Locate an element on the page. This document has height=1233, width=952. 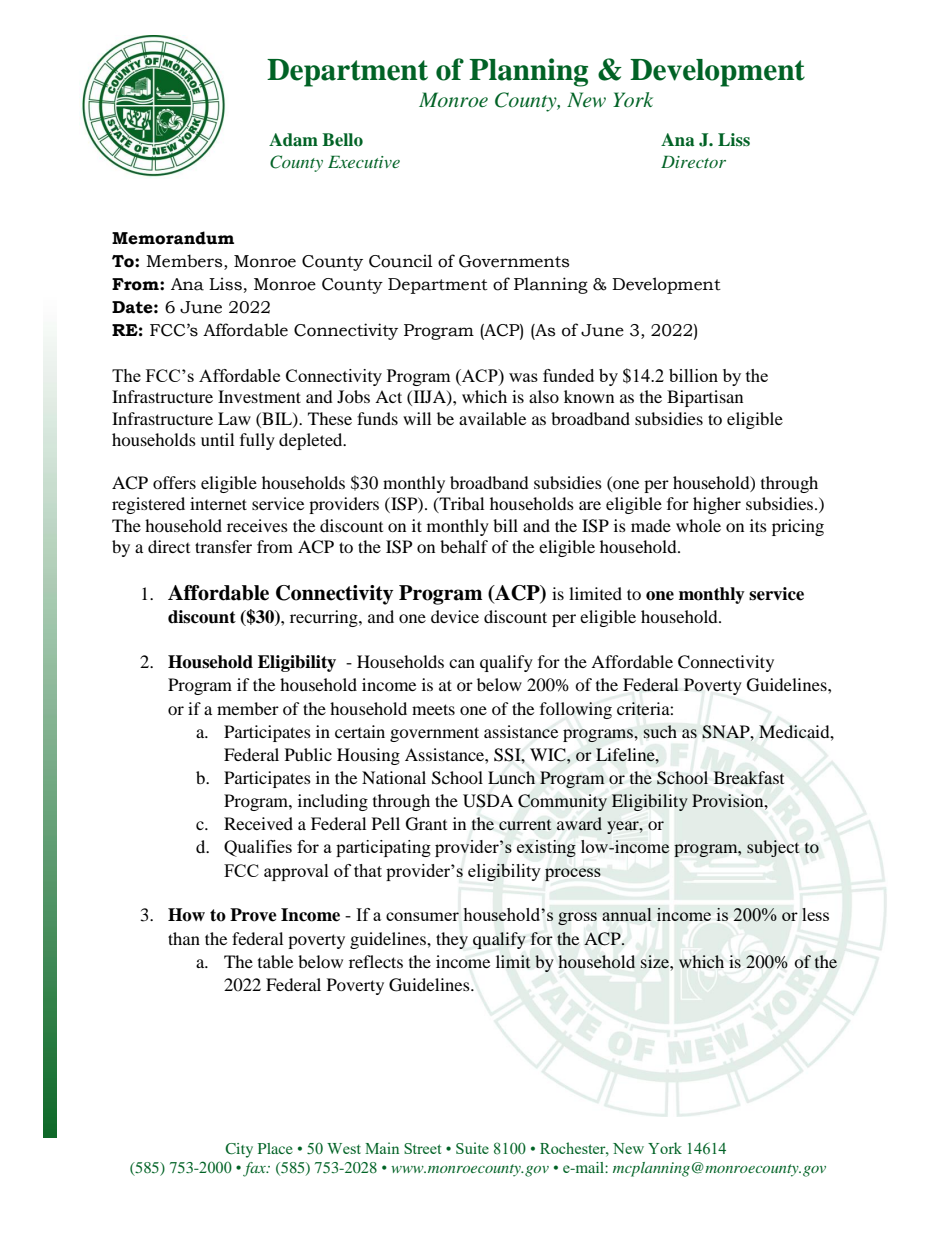
they is located at coordinates (452, 940).
